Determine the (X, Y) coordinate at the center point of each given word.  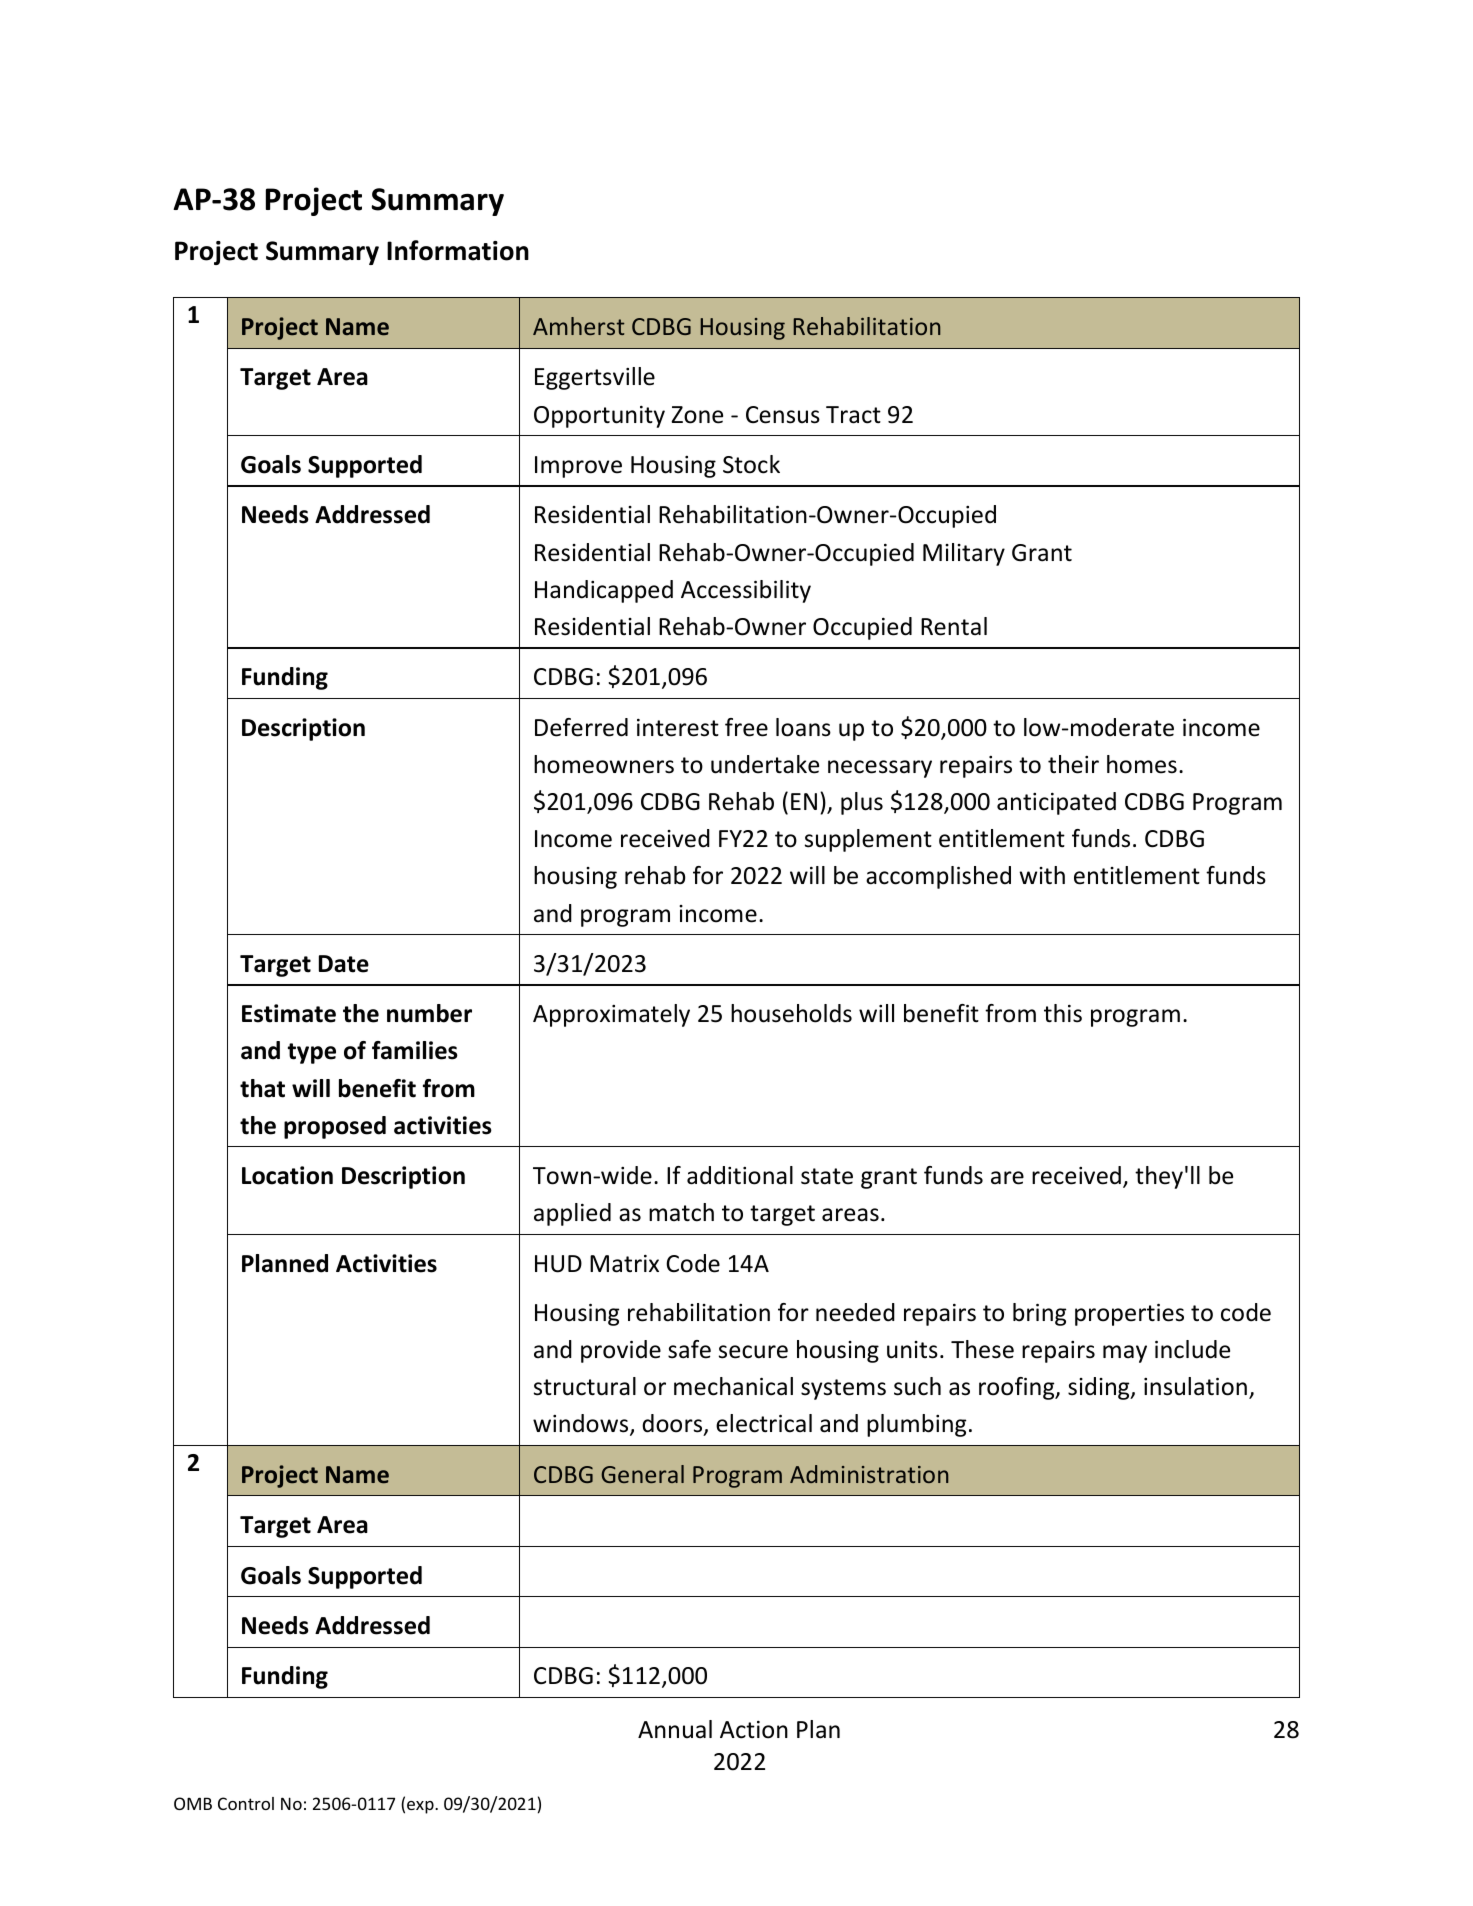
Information (458, 250)
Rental (954, 626)
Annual (675, 1729)
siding (1100, 1388)
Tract (853, 415)
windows (582, 1425)
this (1063, 1013)
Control (246, 1803)
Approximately (611, 1015)
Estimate (289, 1013)
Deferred (581, 727)
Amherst (578, 326)
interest (678, 728)
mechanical (733, 1386)
